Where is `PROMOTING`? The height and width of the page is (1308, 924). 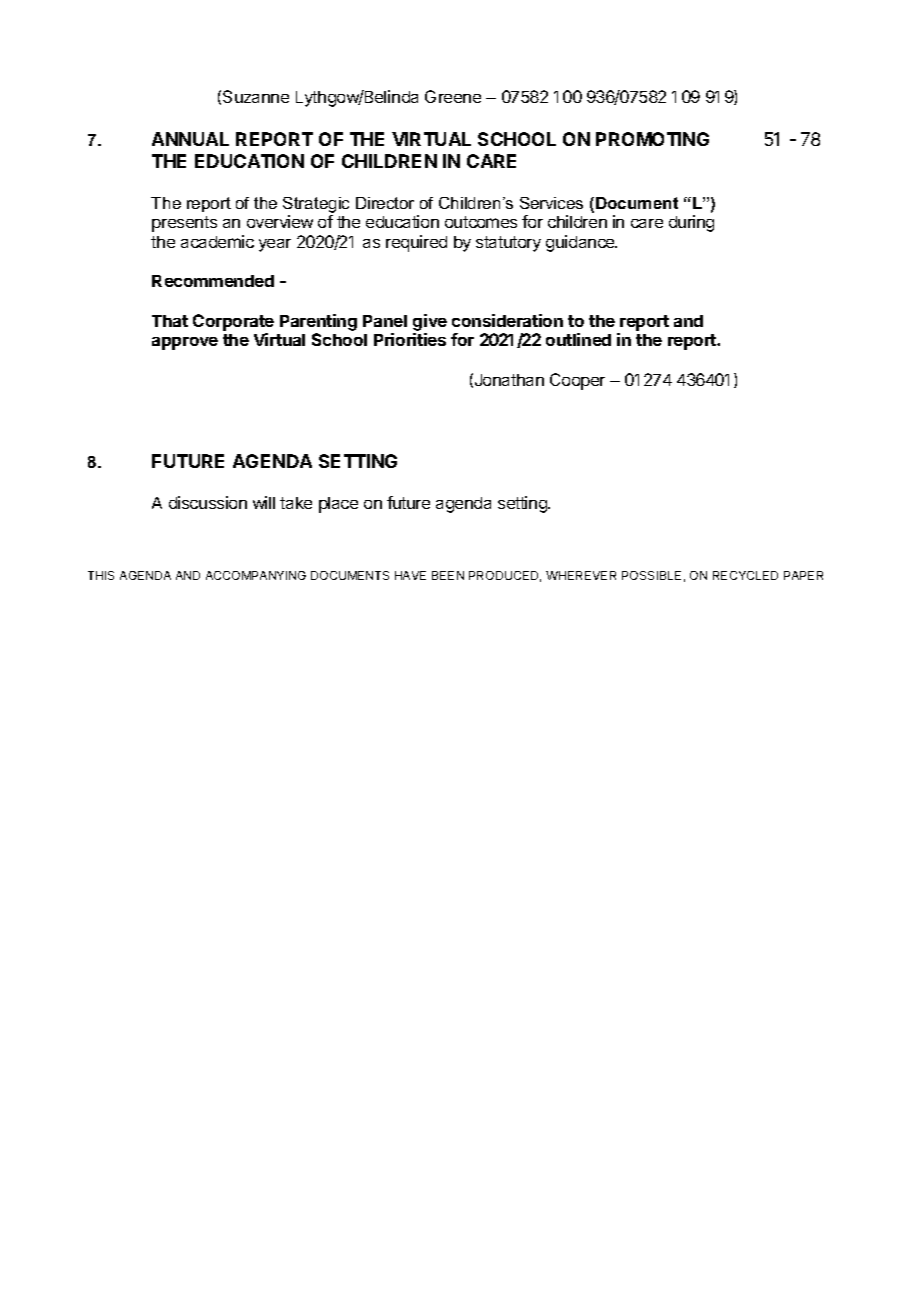 PROMOTING is located at coordinates (652, 139).
